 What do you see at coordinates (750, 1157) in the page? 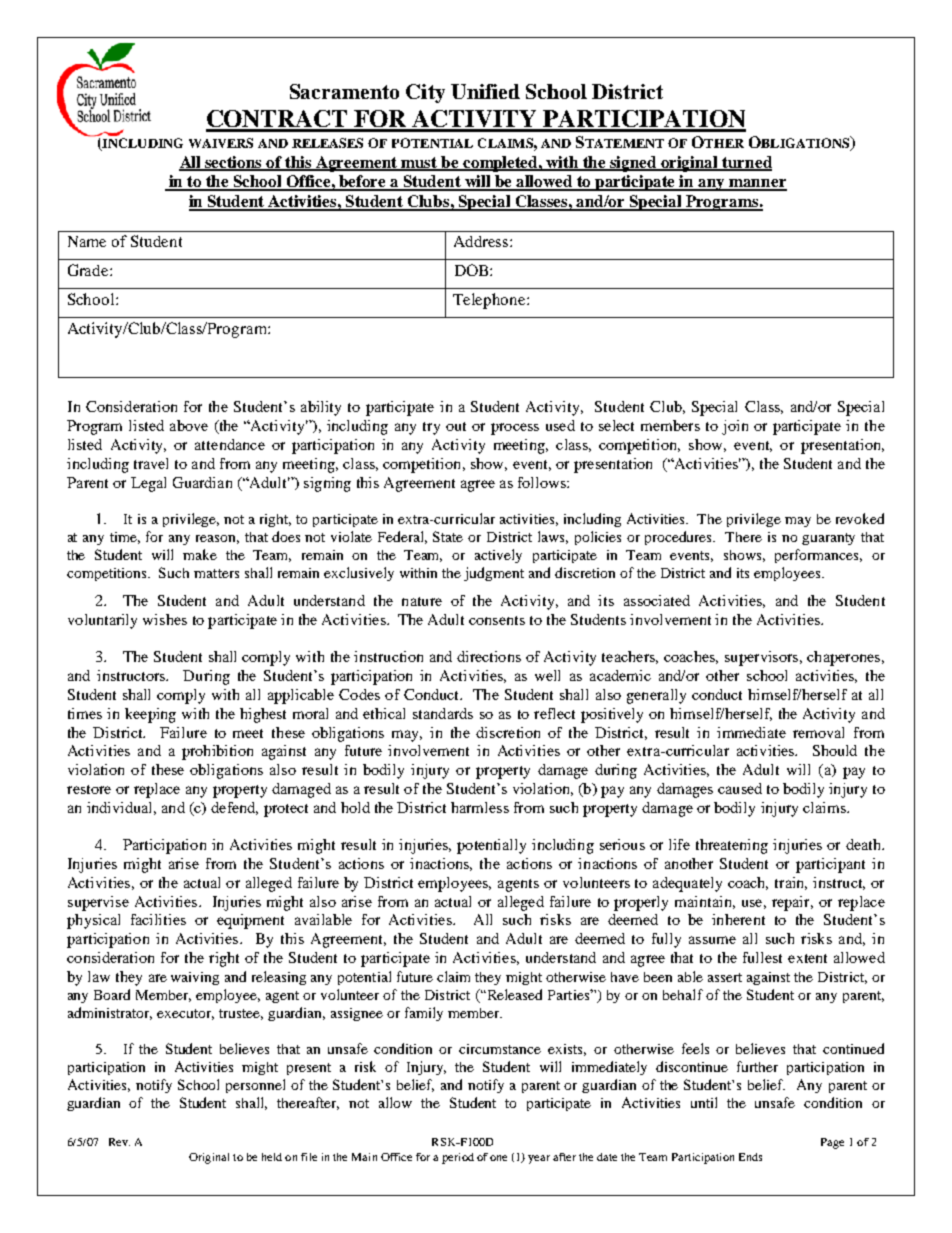
I see `Ends` at bounding box center [750, 1157].
